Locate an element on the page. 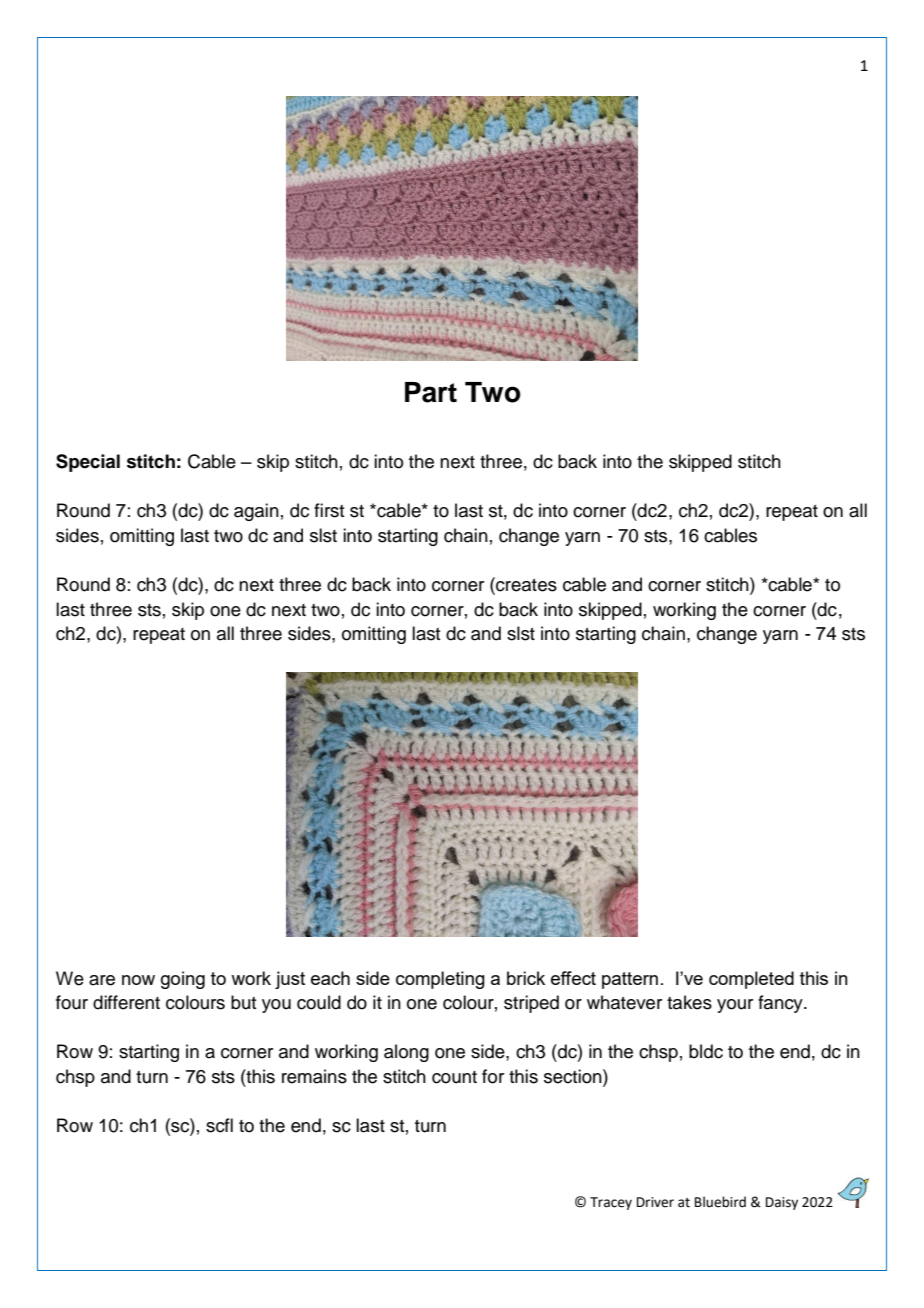  first is located at coordinates (329, 510).
